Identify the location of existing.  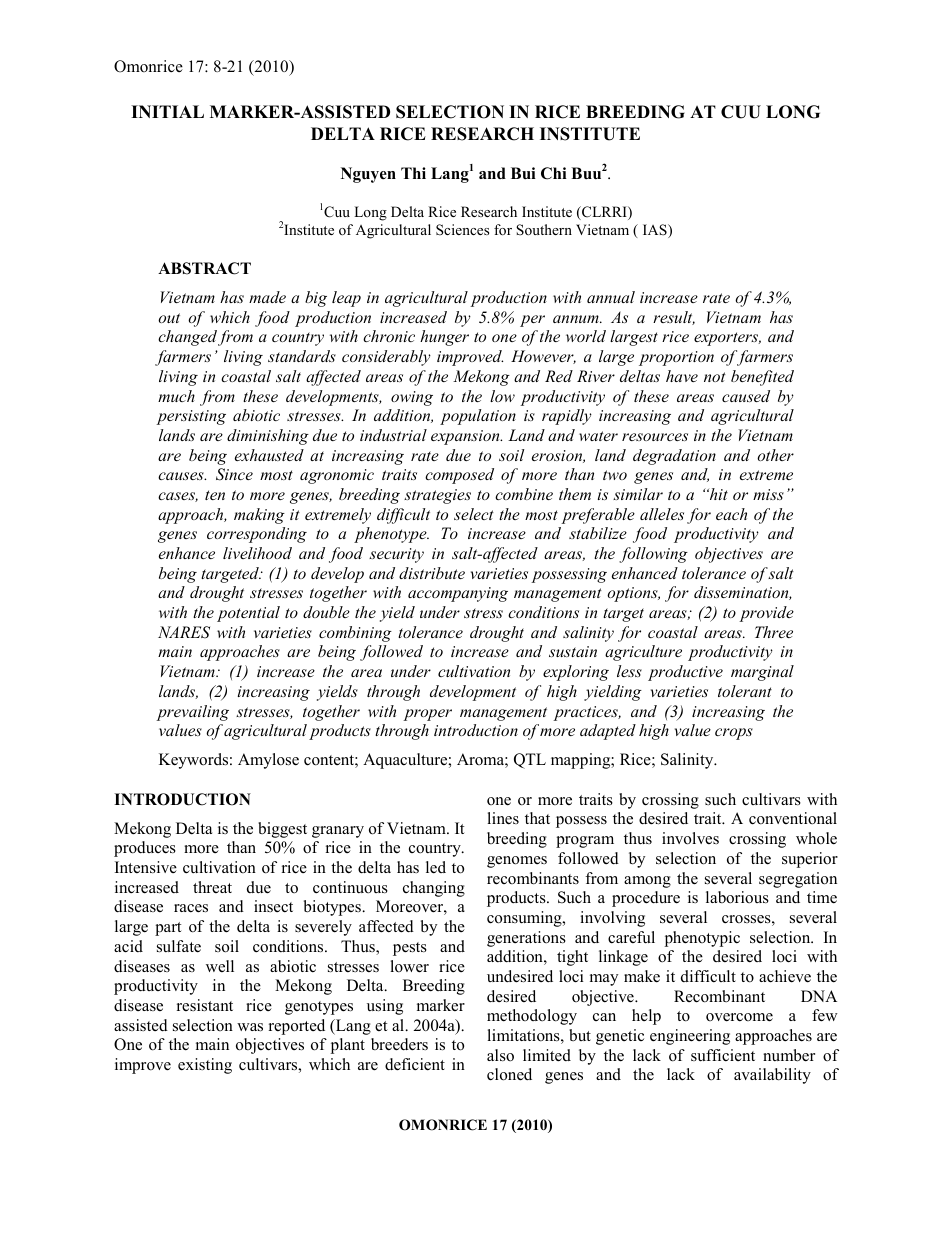
(205, 1066).
